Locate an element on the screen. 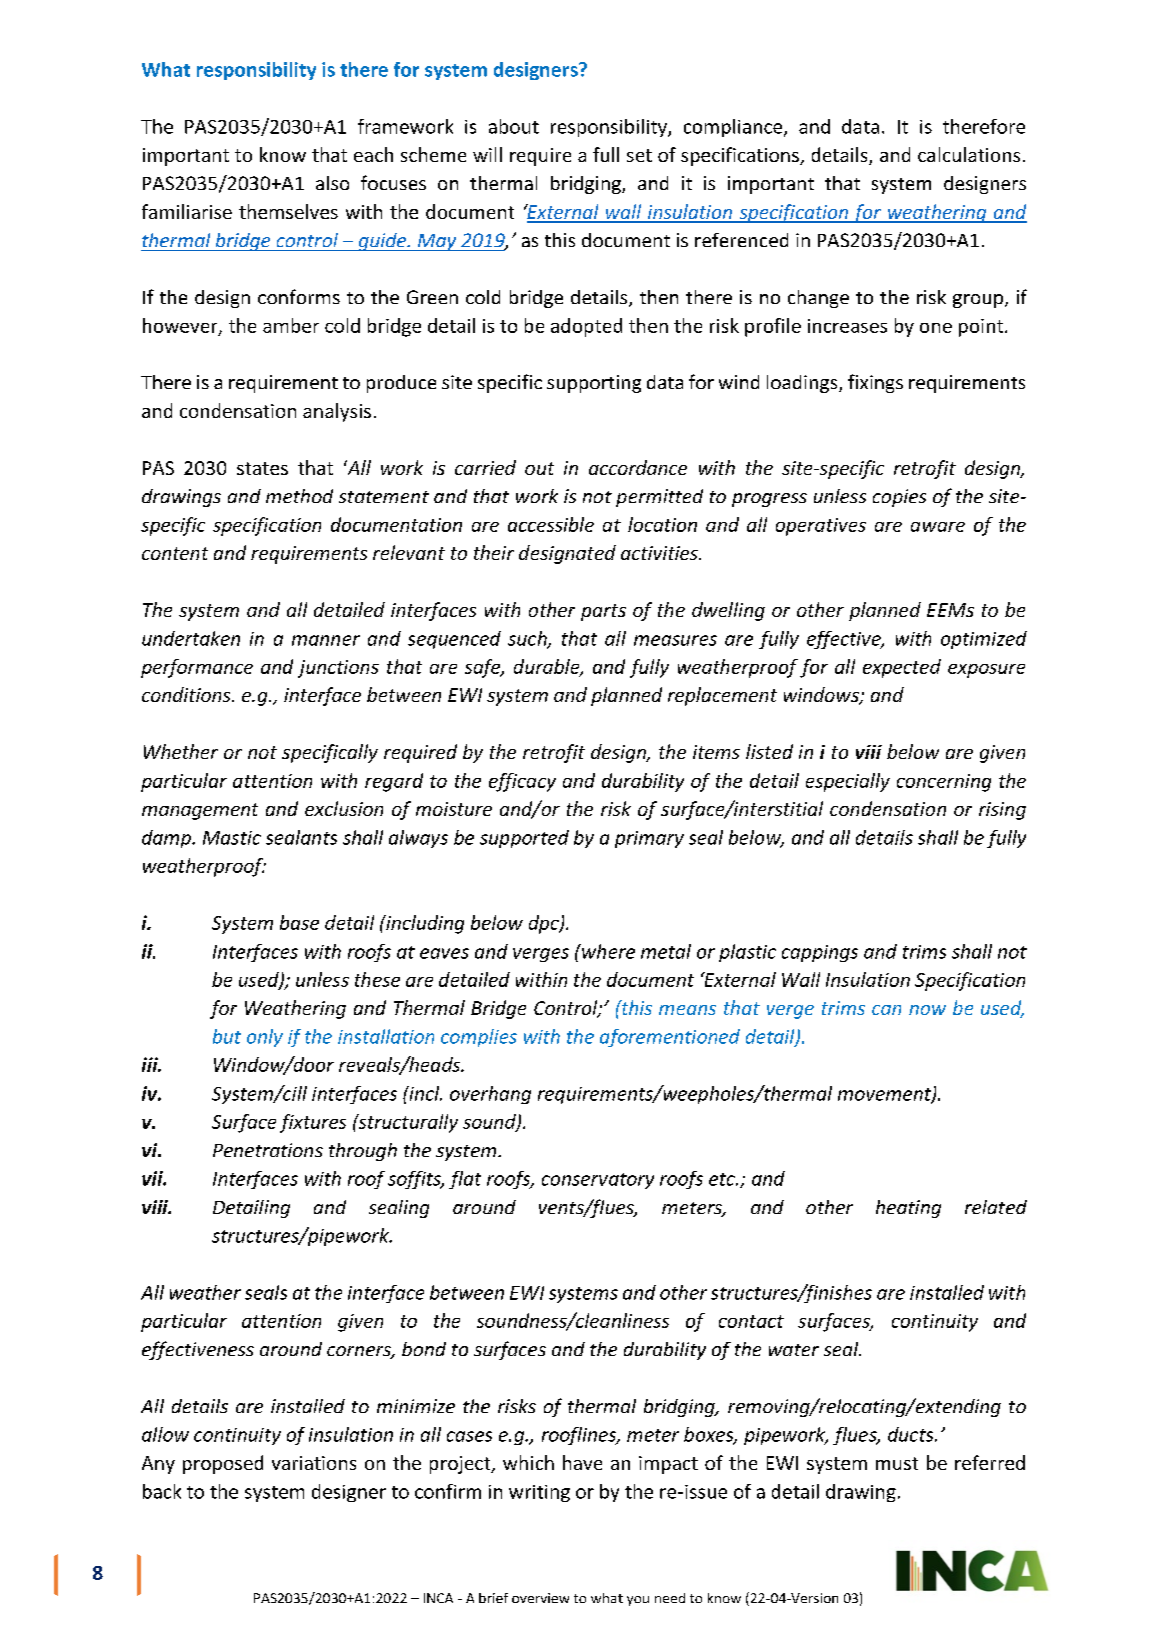 This screenshot has width=1168, height=1652. set is located at coordinates (639, 155).
